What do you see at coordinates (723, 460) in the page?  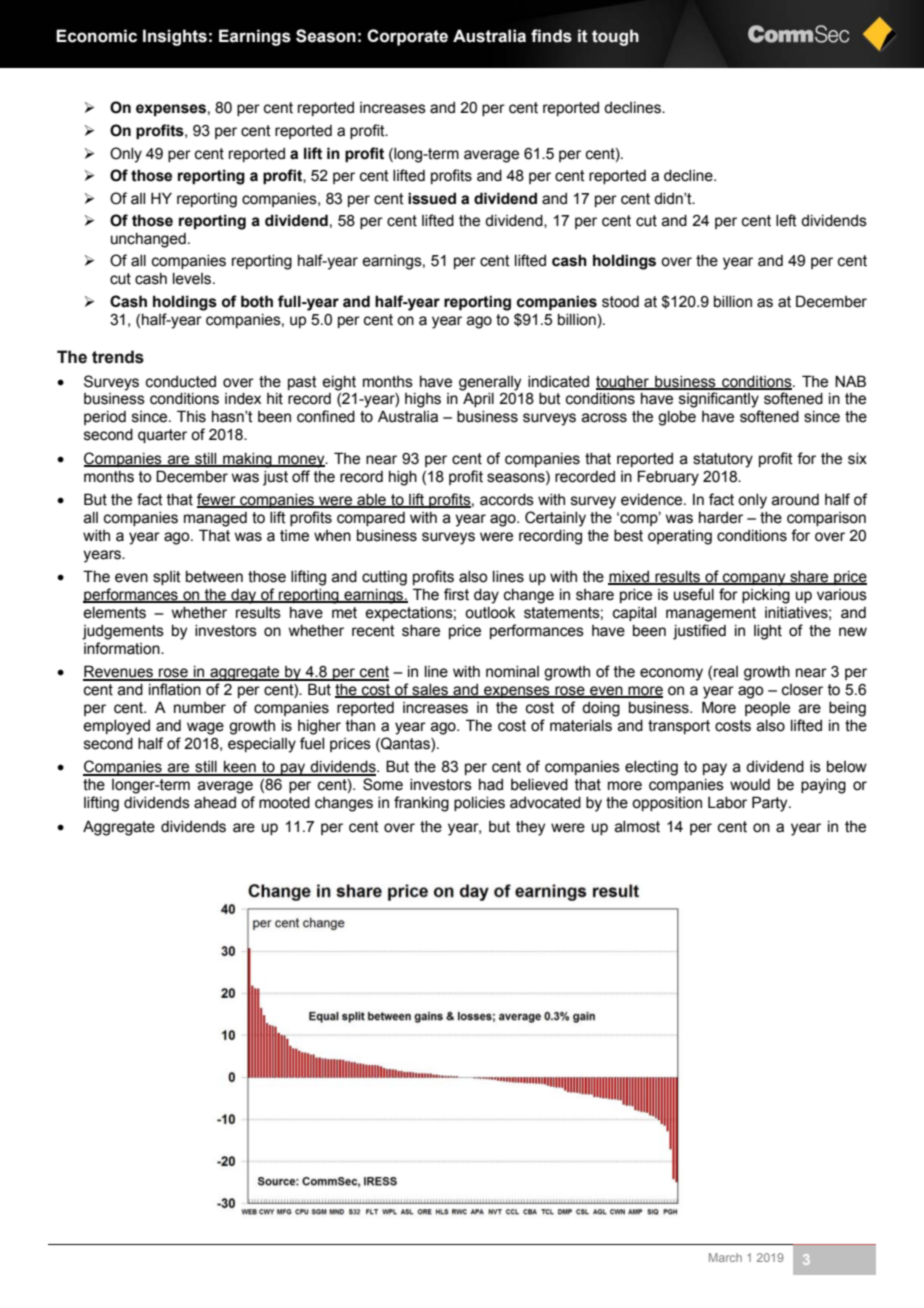 I see `statutory` at bounding box center [723, 460].
